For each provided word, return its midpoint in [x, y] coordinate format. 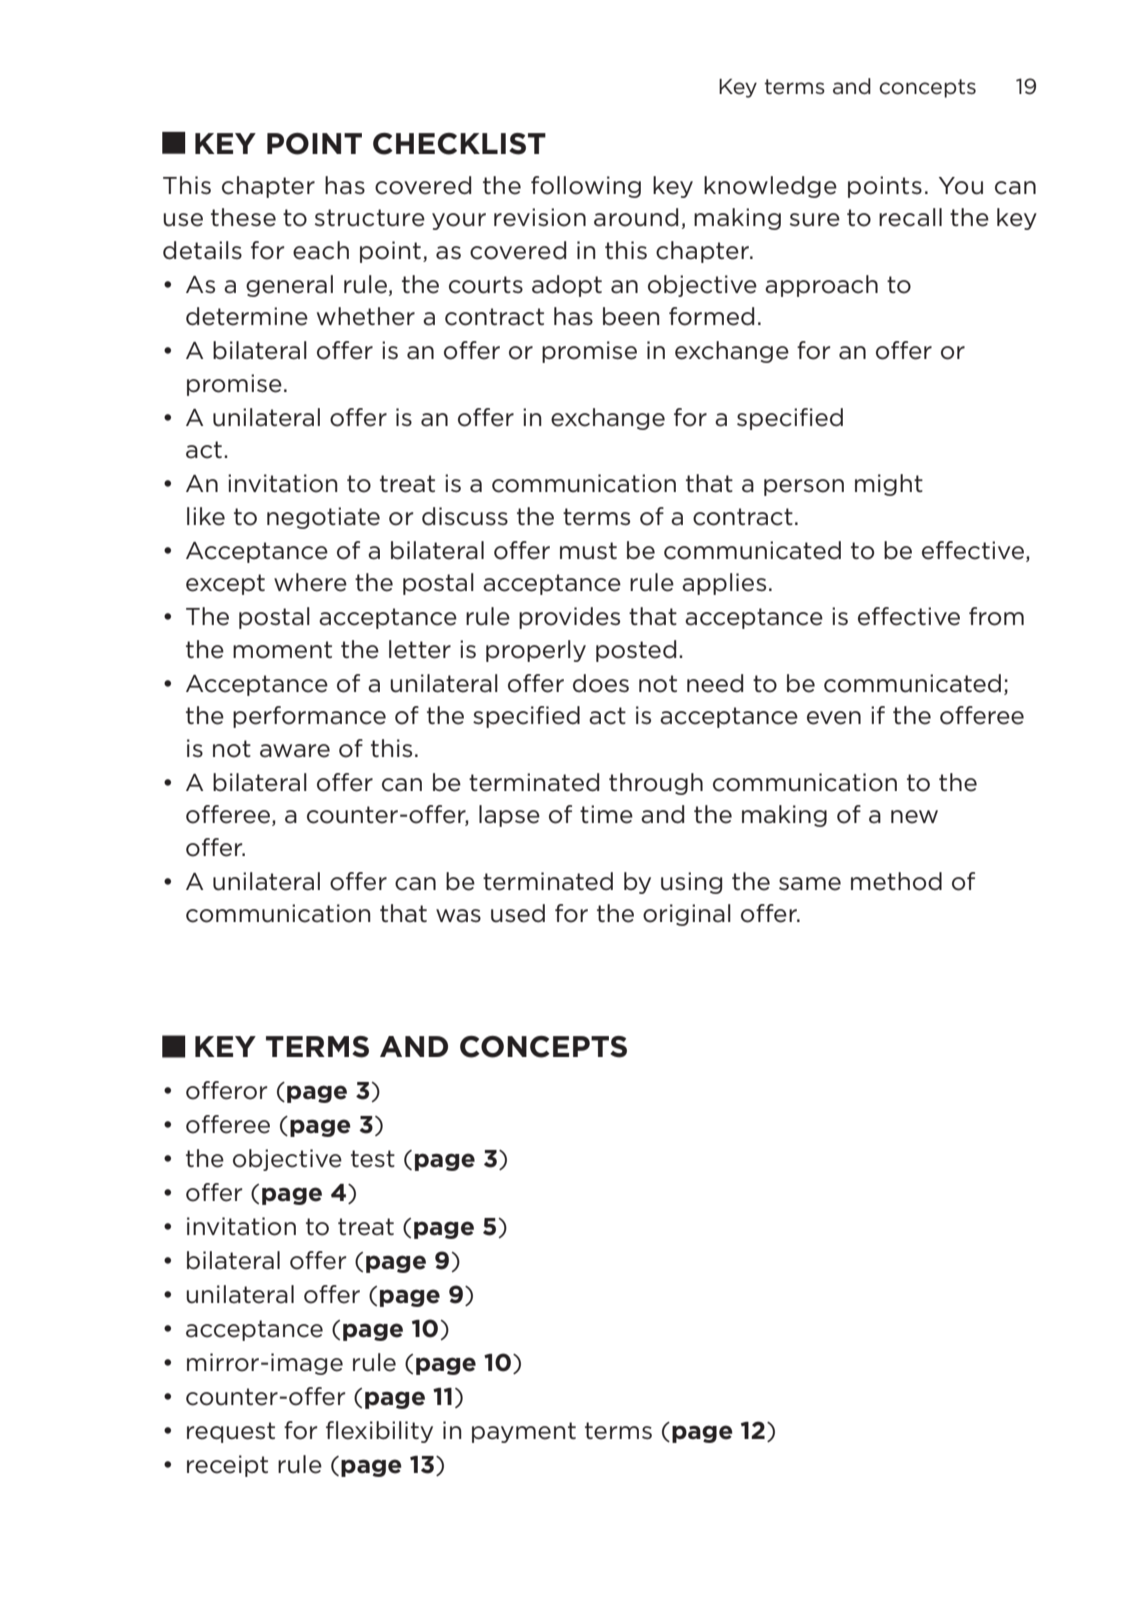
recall [910, 217]
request [231, 1432]
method [896, 881]
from [996, 616]
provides [569, 618]
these [243, 217]
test [373, 1159]
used [518, 913]
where [310, 582]
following [586, 187]
